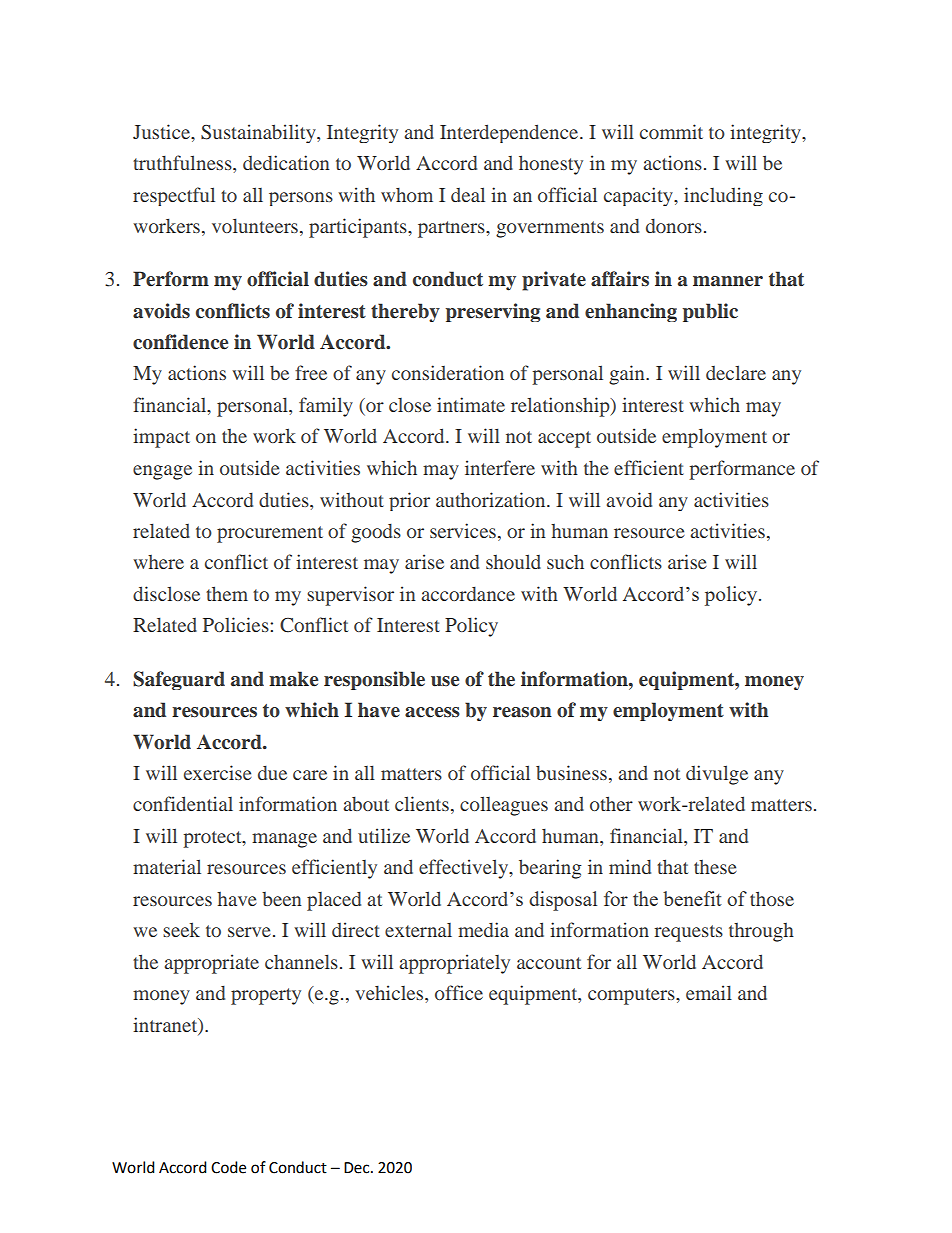  Describe the element at coordinates (692, 898) in the document. I see `benefit` at that location.
